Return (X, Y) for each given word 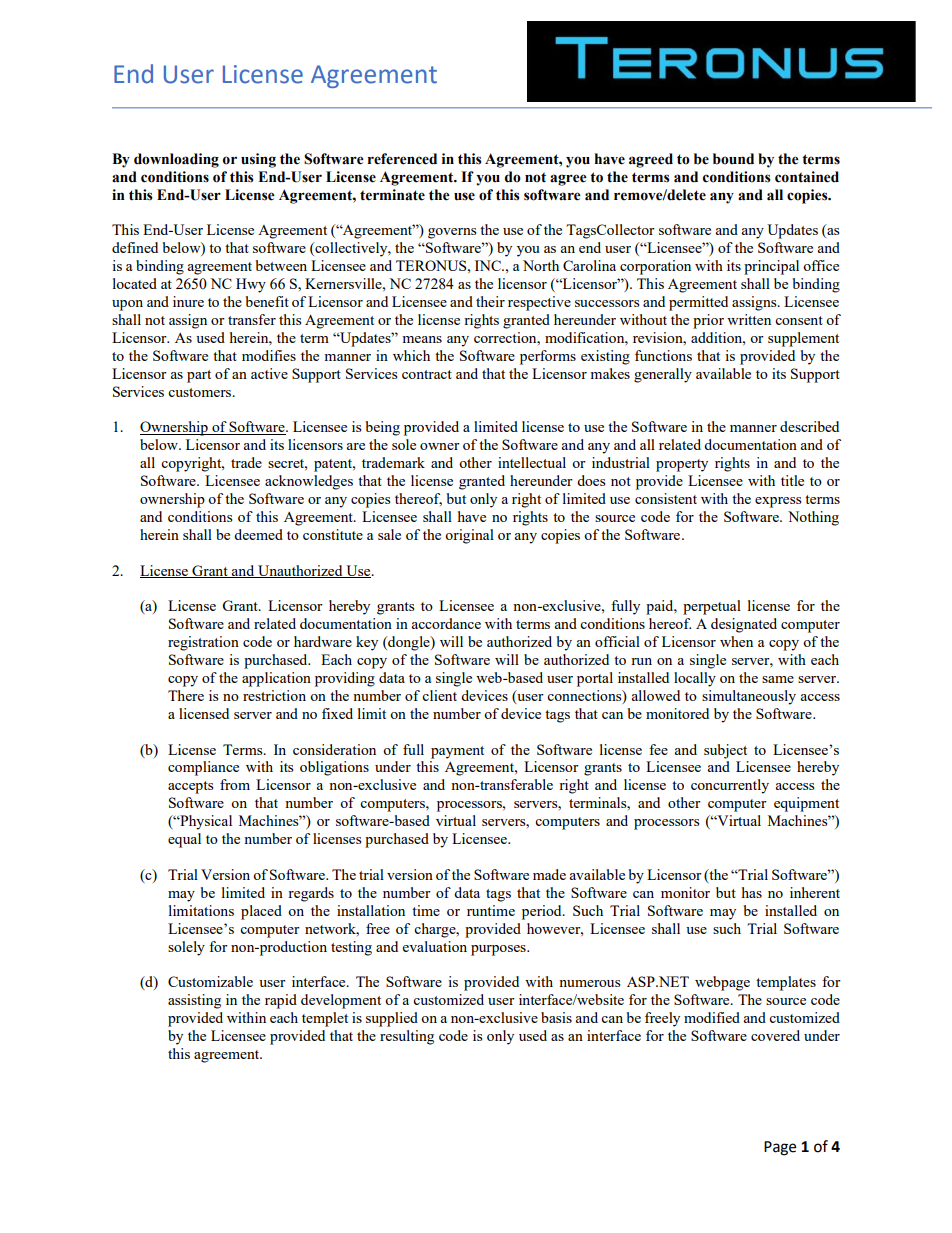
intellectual (532, 462)
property (682, 465)
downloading (176, 160)
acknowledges (309, 482)
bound (733, 159)
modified (712, 1017)
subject (725, 751)
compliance (203, 768)
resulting (407, 1037)
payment (457, 752)
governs (452, 233)
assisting (194, 1001)
